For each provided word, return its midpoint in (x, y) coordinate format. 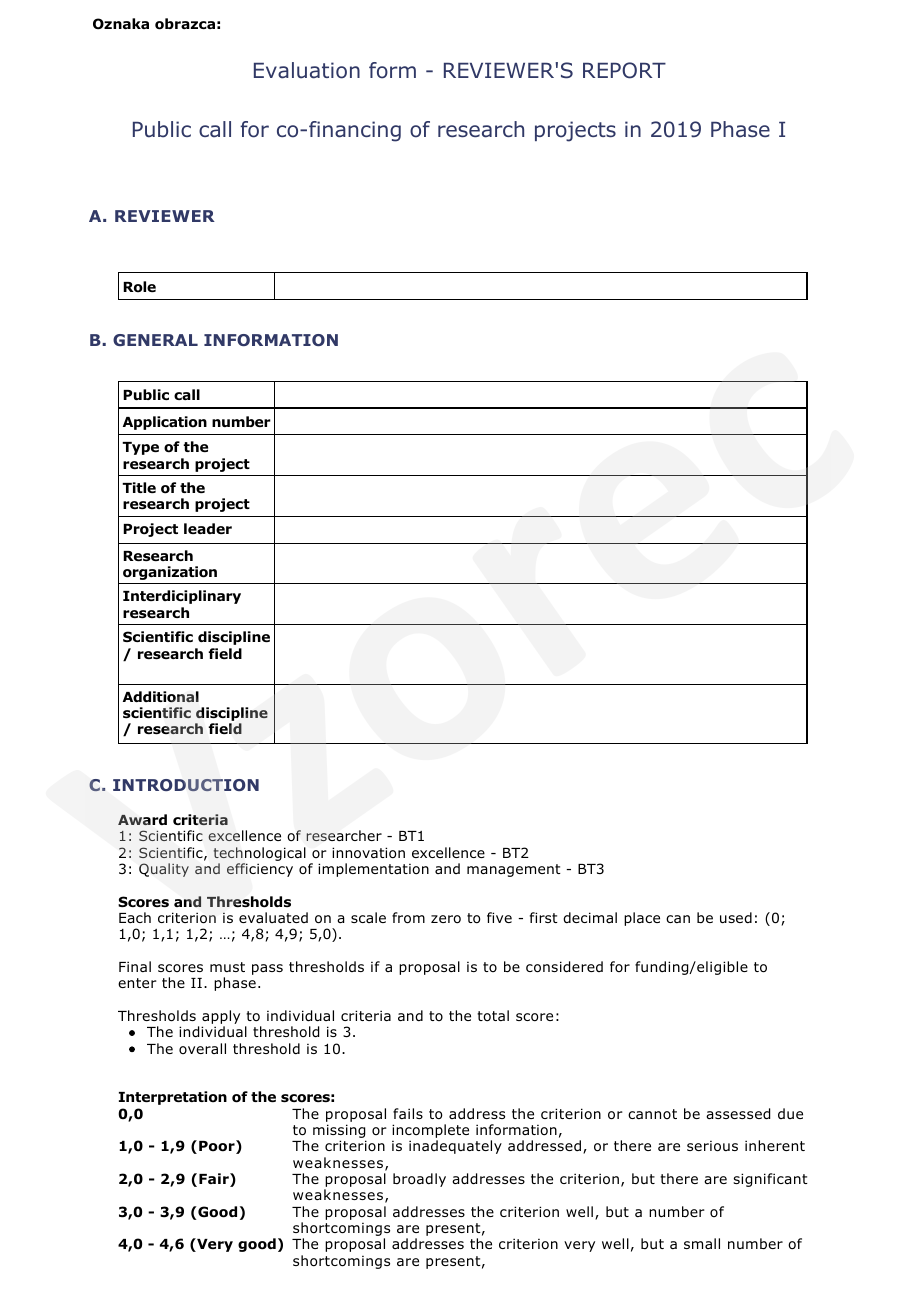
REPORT (624, 70)
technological (259, 855)
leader (208, 528)
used (736, 917)
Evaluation (307, 70)
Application (165, 423)
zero (446, 919)
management (514, 870)
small (702, 1243)
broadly (419, 1180)
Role (139, 287)
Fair (215, 1180)
